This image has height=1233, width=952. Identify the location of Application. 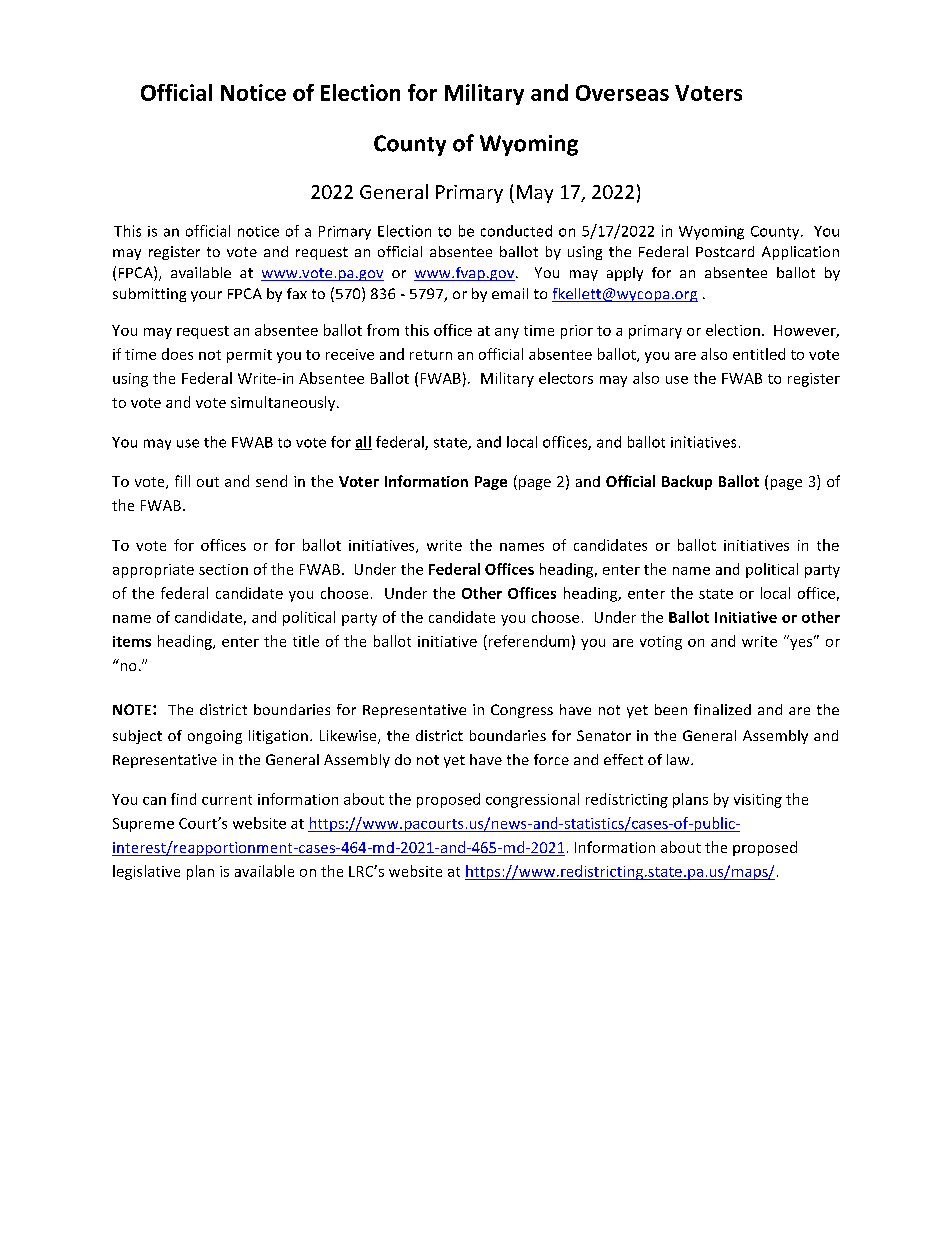
(800, 253).
